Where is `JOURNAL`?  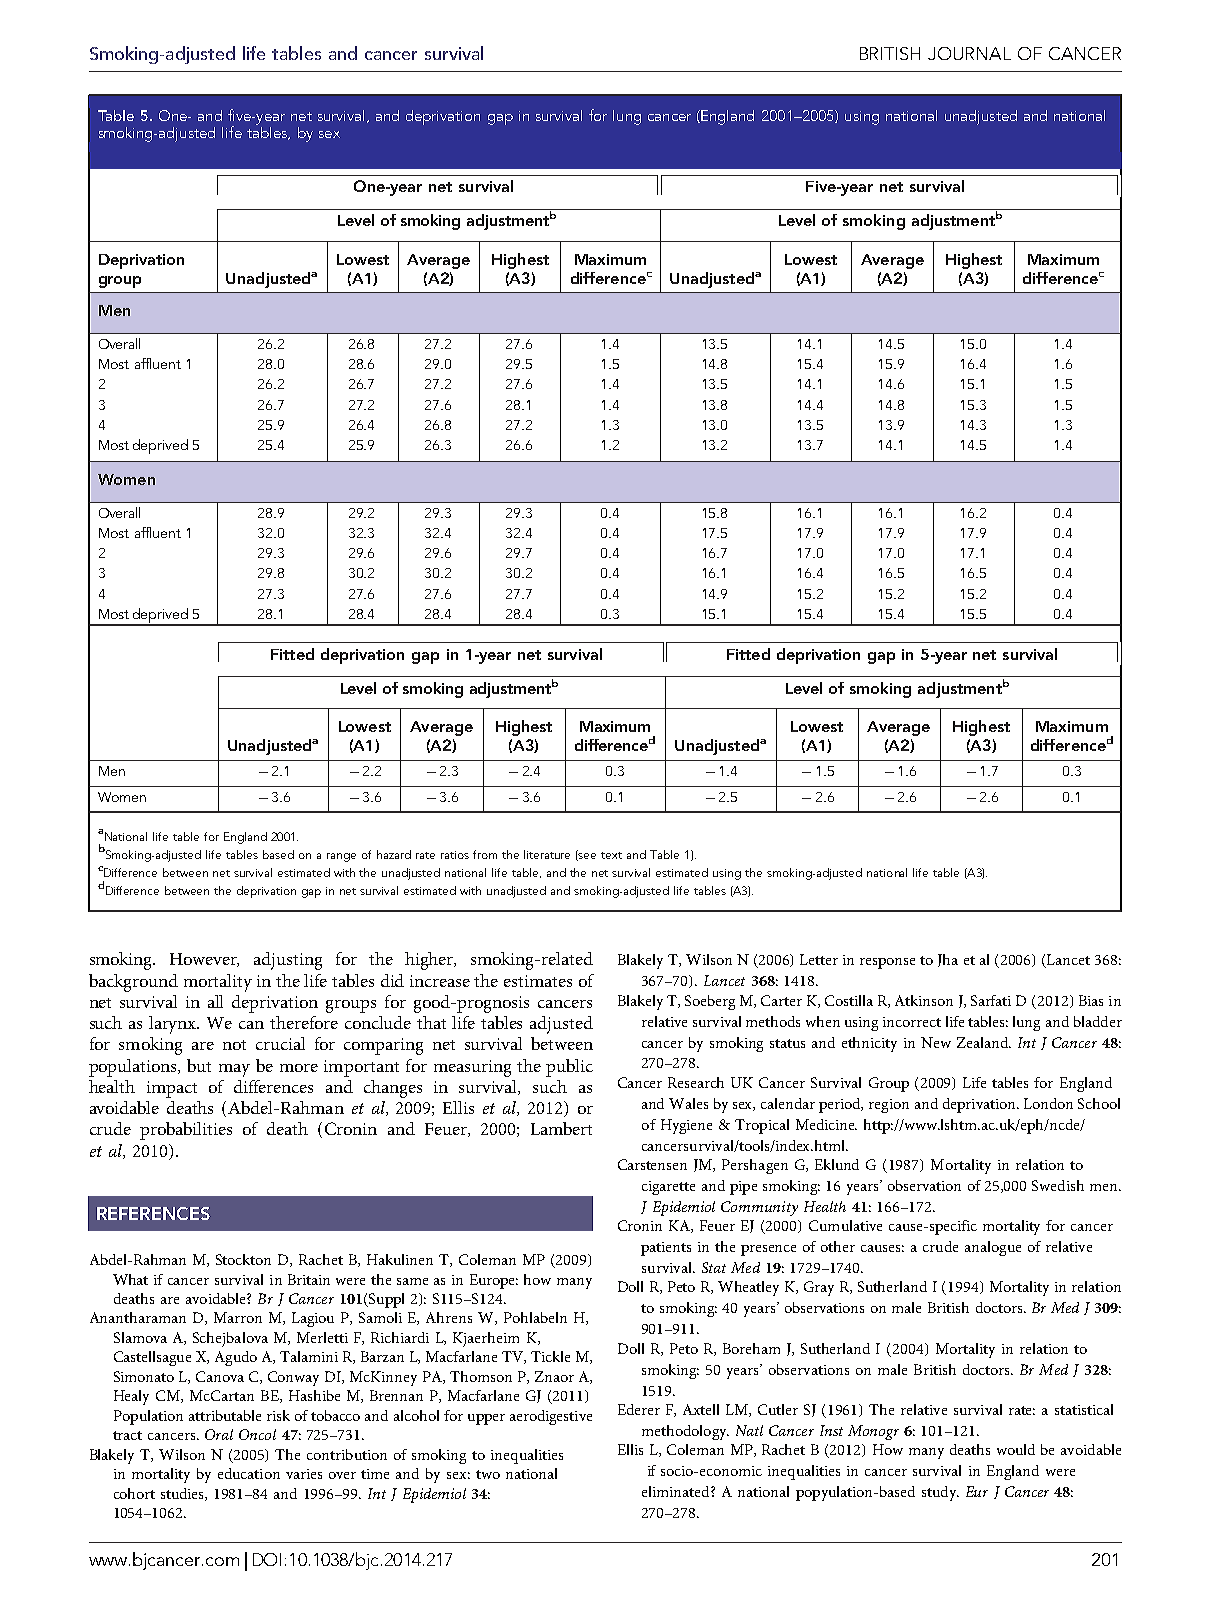
JOURNAL is located at coordinates (969, 53).
